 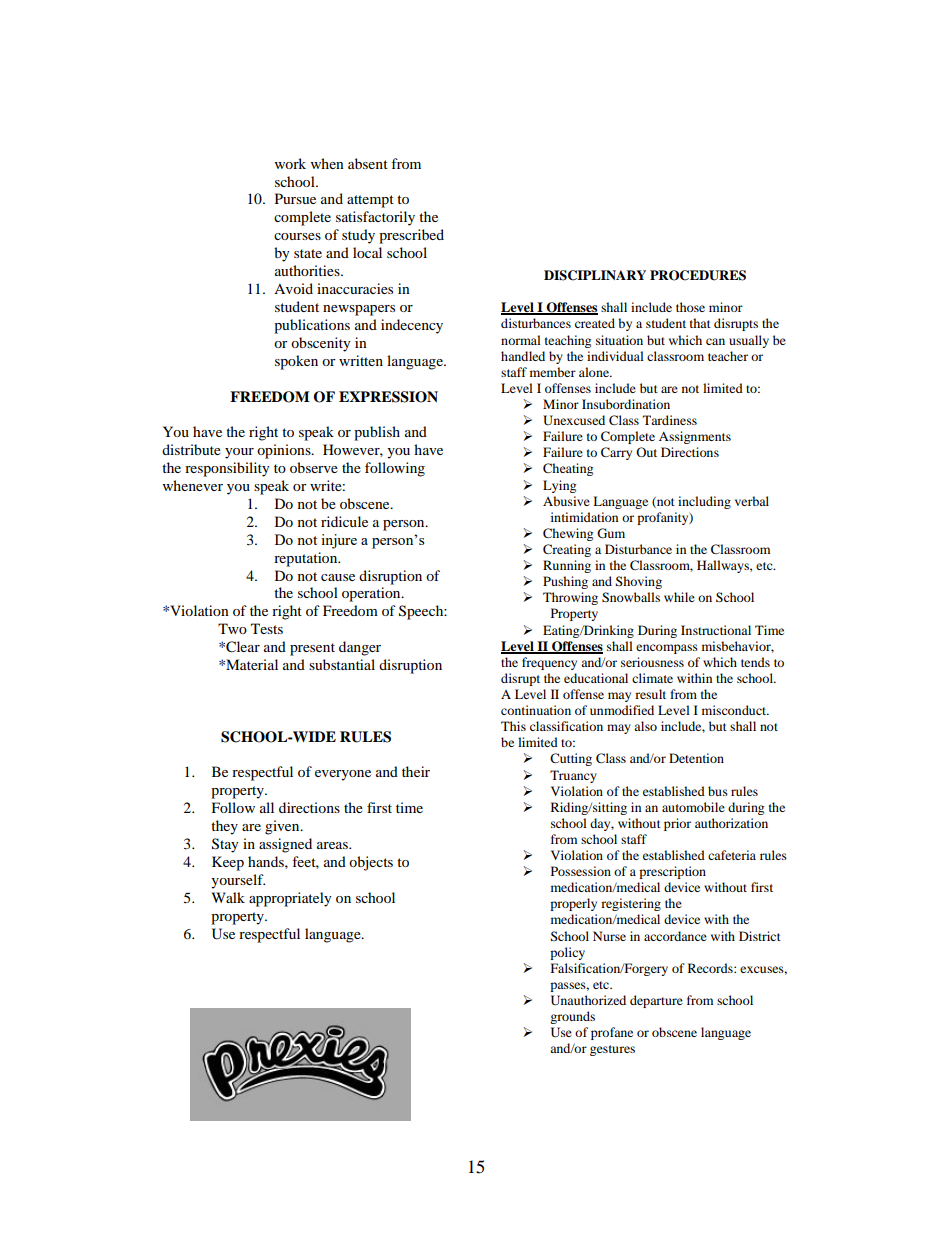 I want to click on grounds, so click(x=572, y=1017).
